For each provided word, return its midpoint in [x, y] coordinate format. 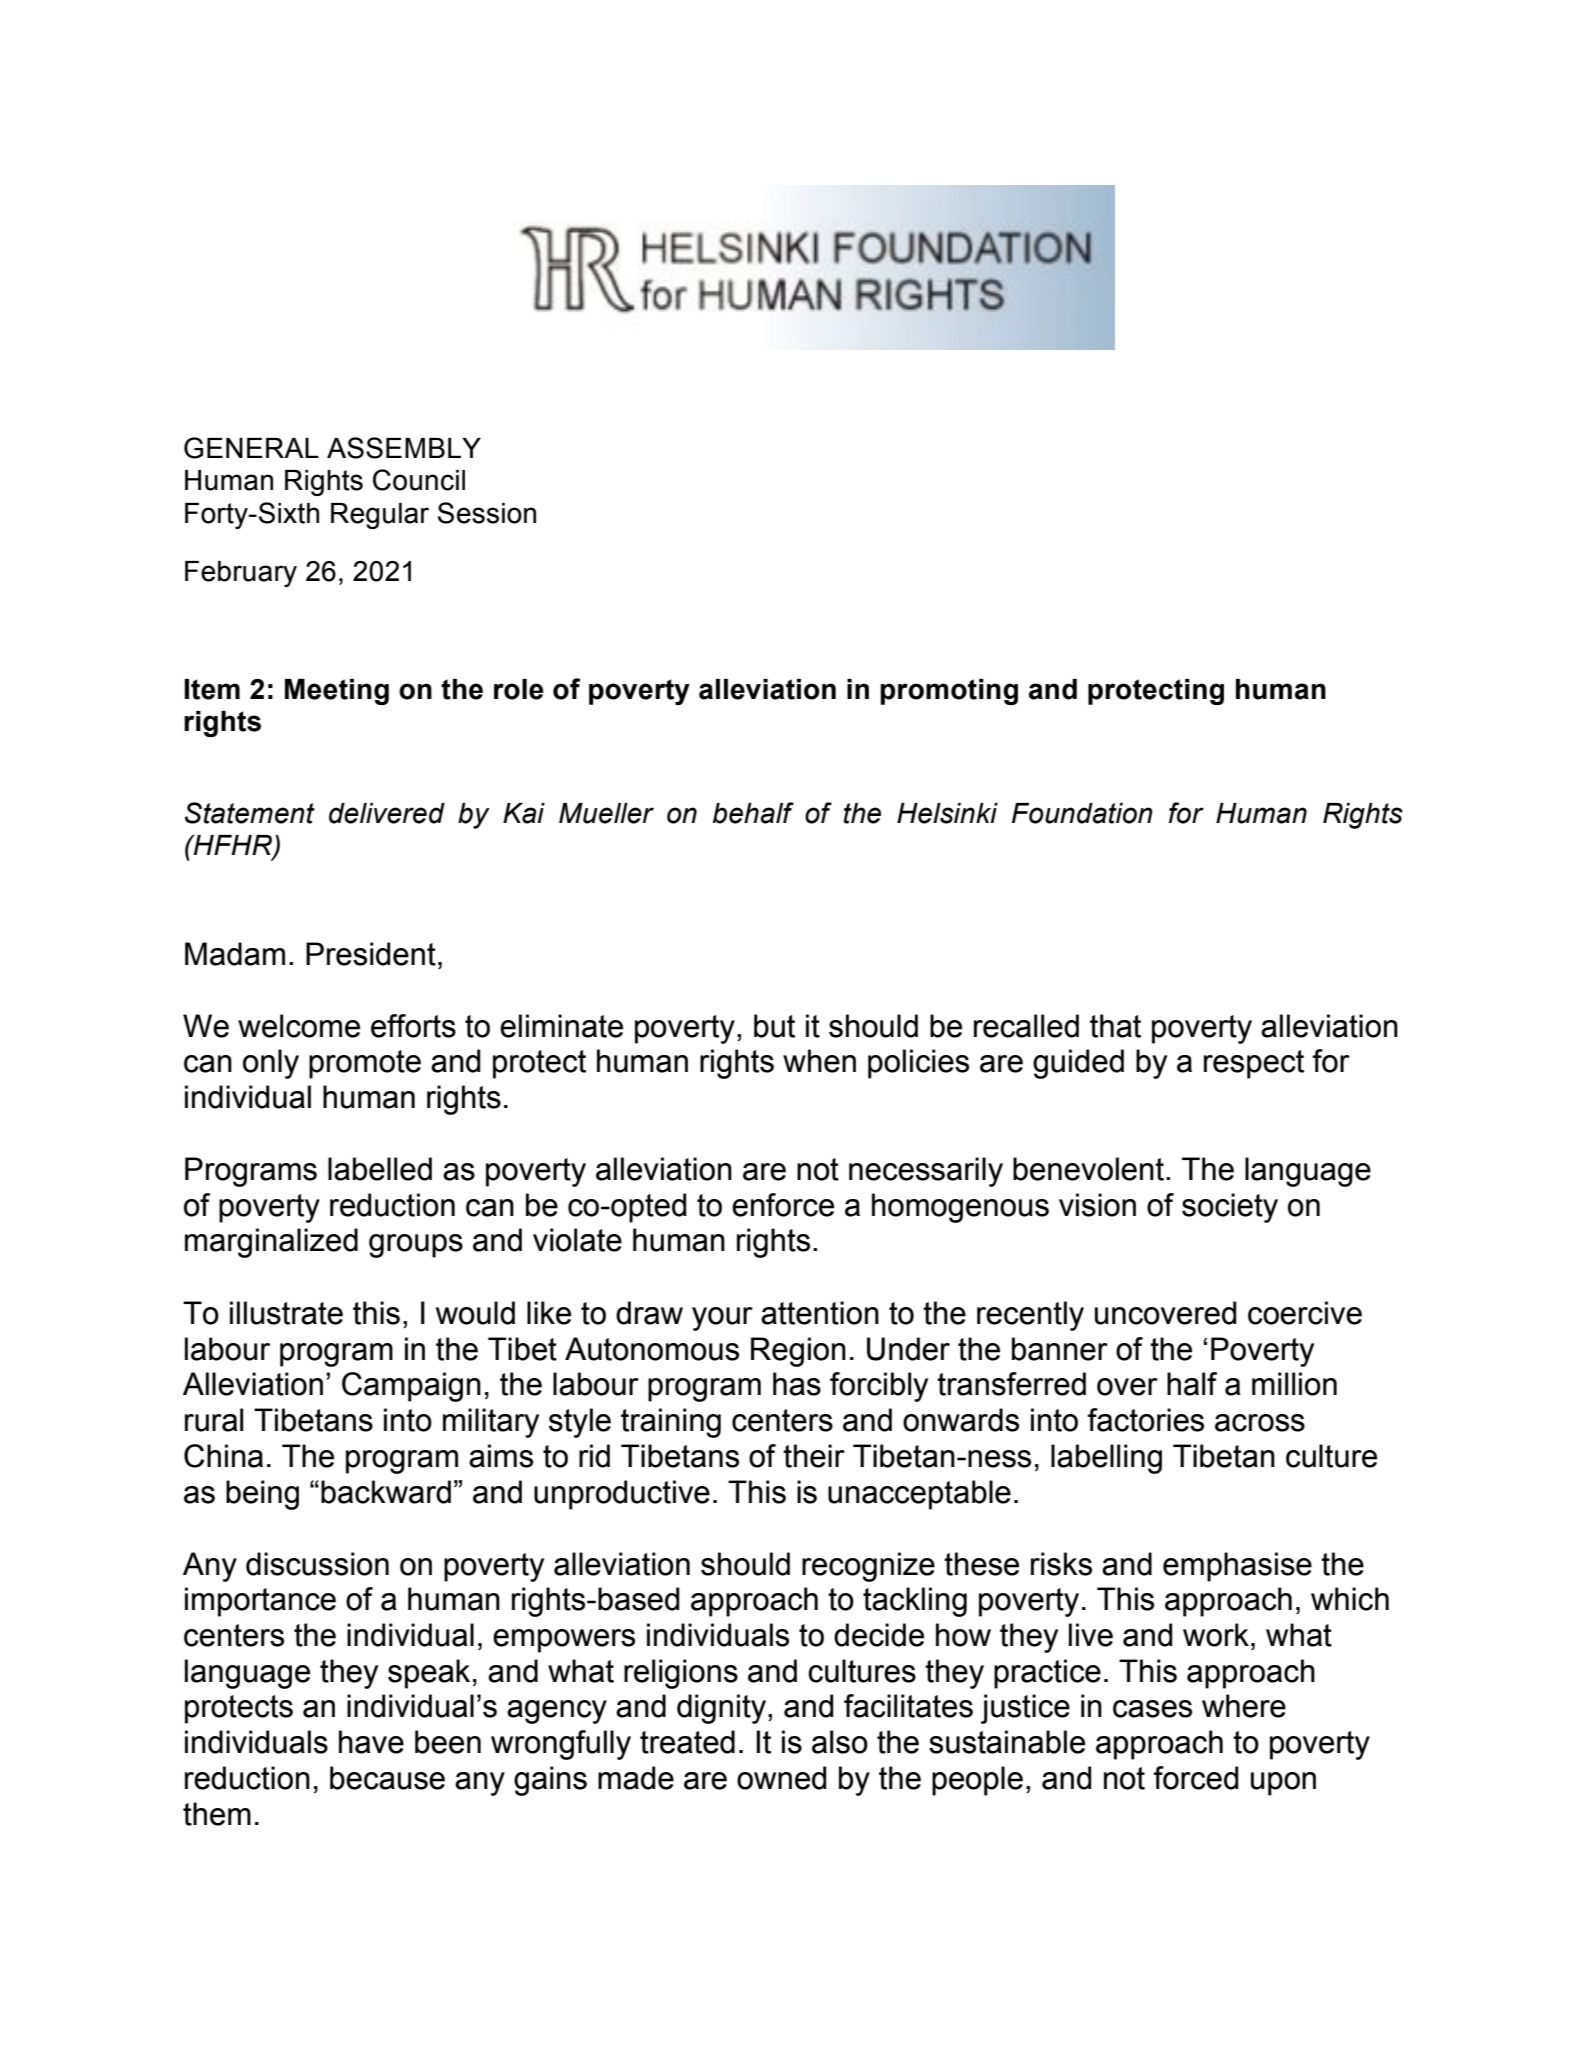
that [1115, 1026]
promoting [949, 692]
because [387, 1778]
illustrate [286, 1313]
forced [1196, 1778]
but [774, 1026]
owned [781, 1778]
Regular [380, 516]
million [1294, 1384]
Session [487, 513]
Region [798, 1352]
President [371, 954]
